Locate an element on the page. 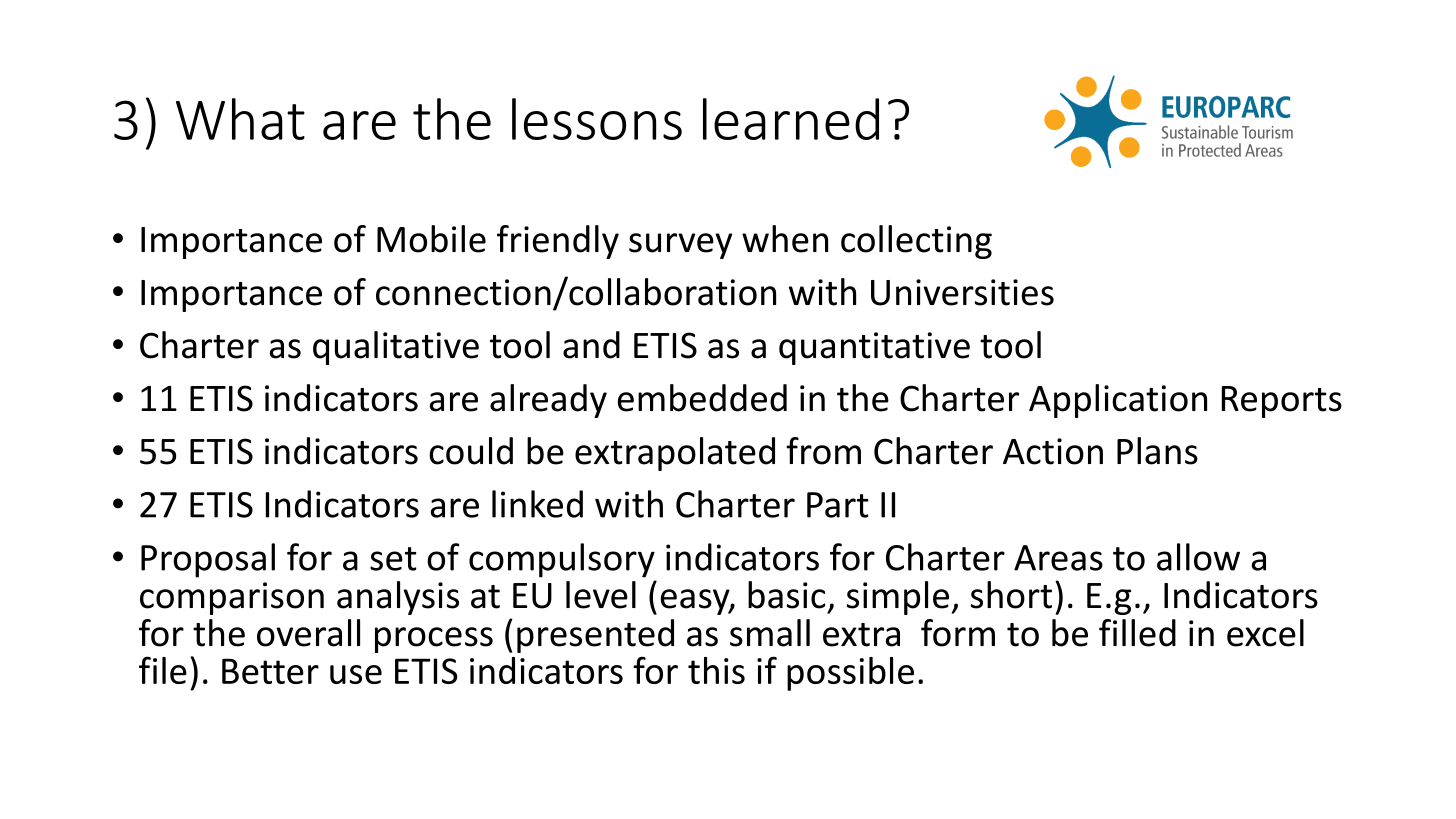  learned is located at coordinates (791, 119).
